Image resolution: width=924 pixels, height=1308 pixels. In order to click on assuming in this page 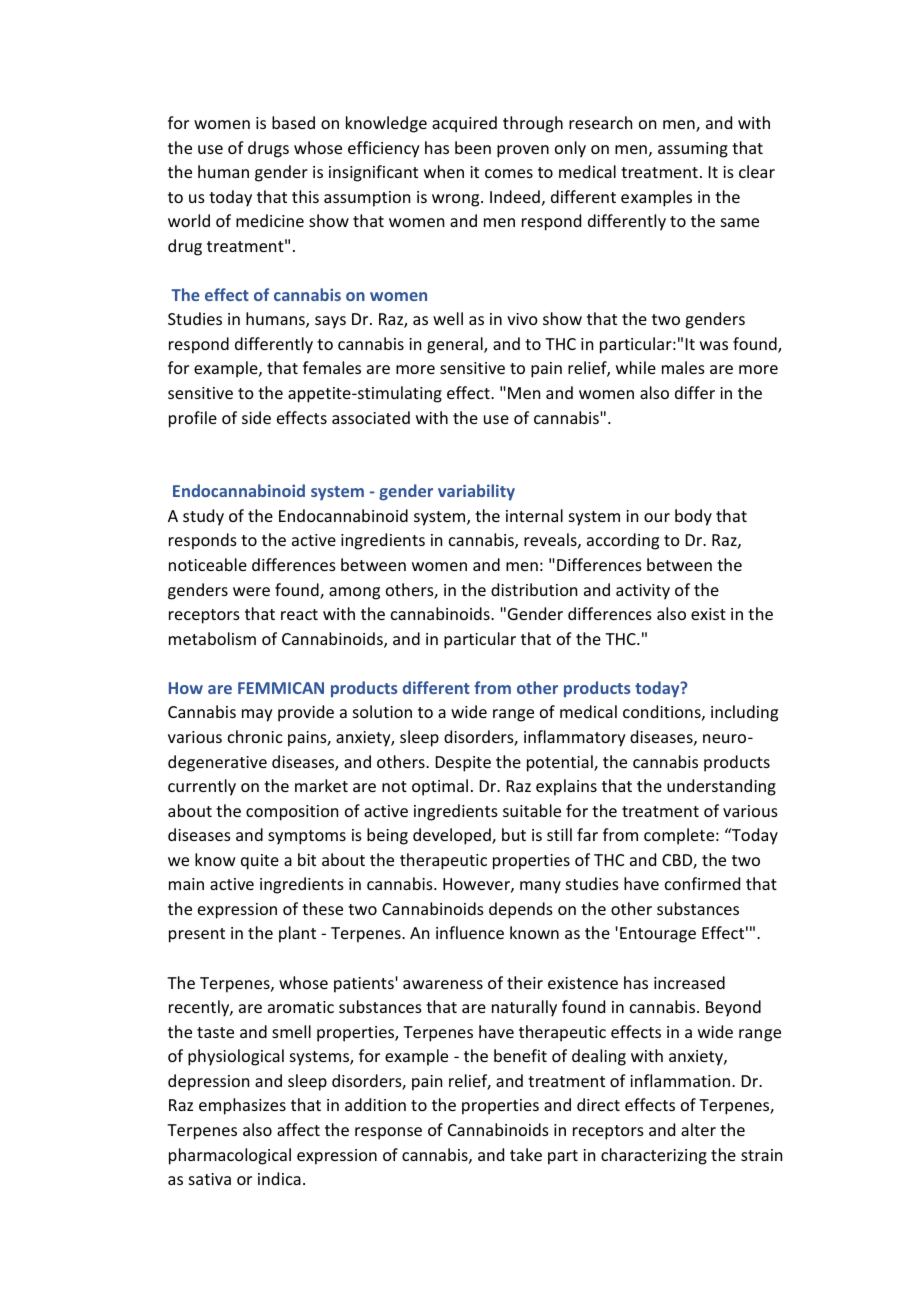, I will do `click(693, 150)`.
